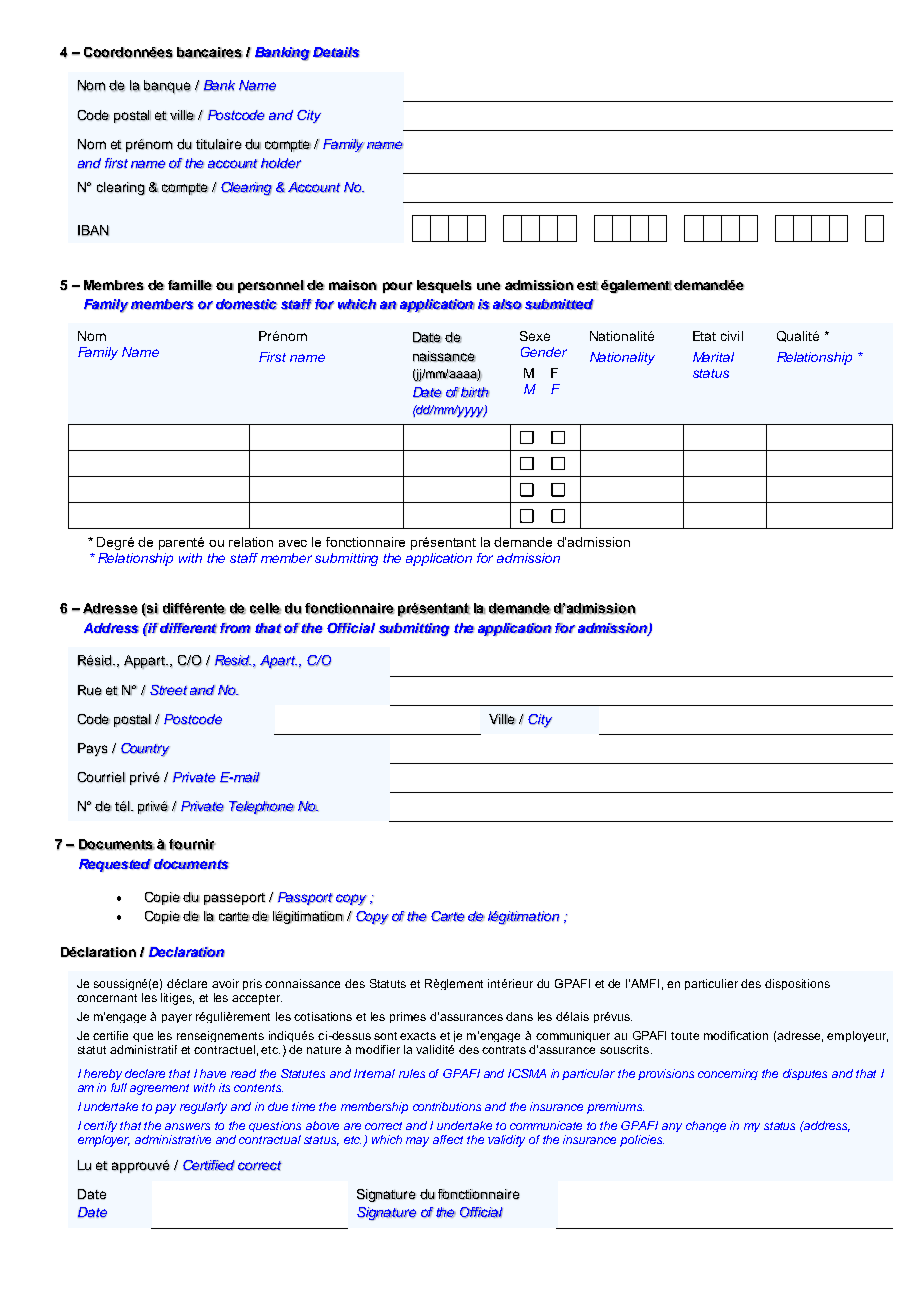 The width and height of the screenshot is (924, 1308). What do you see at coordinates (559, 304) in the screenshot?
I see `submitted` at bounding box center [559, 304].
